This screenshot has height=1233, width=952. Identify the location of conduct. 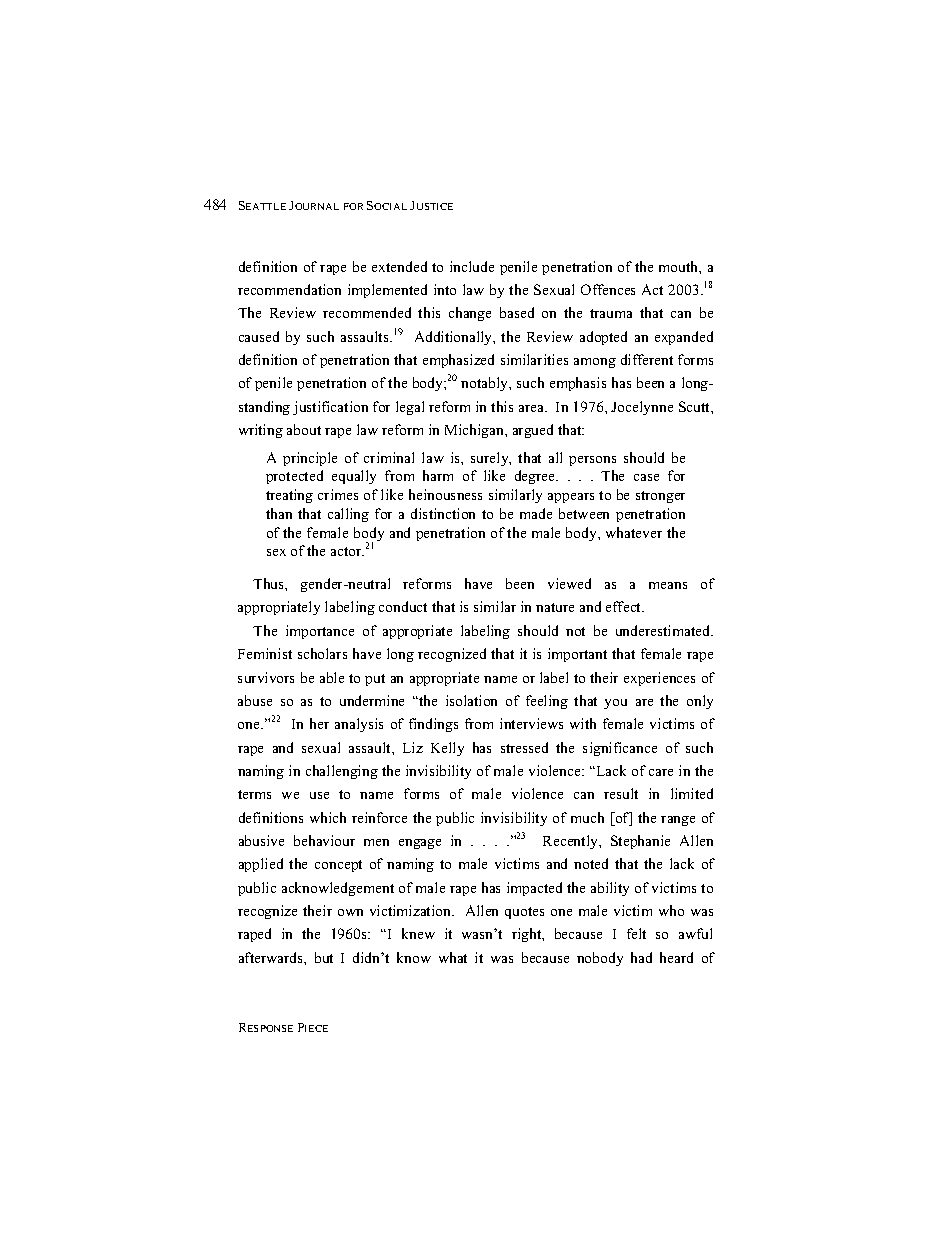
(403, 606).
